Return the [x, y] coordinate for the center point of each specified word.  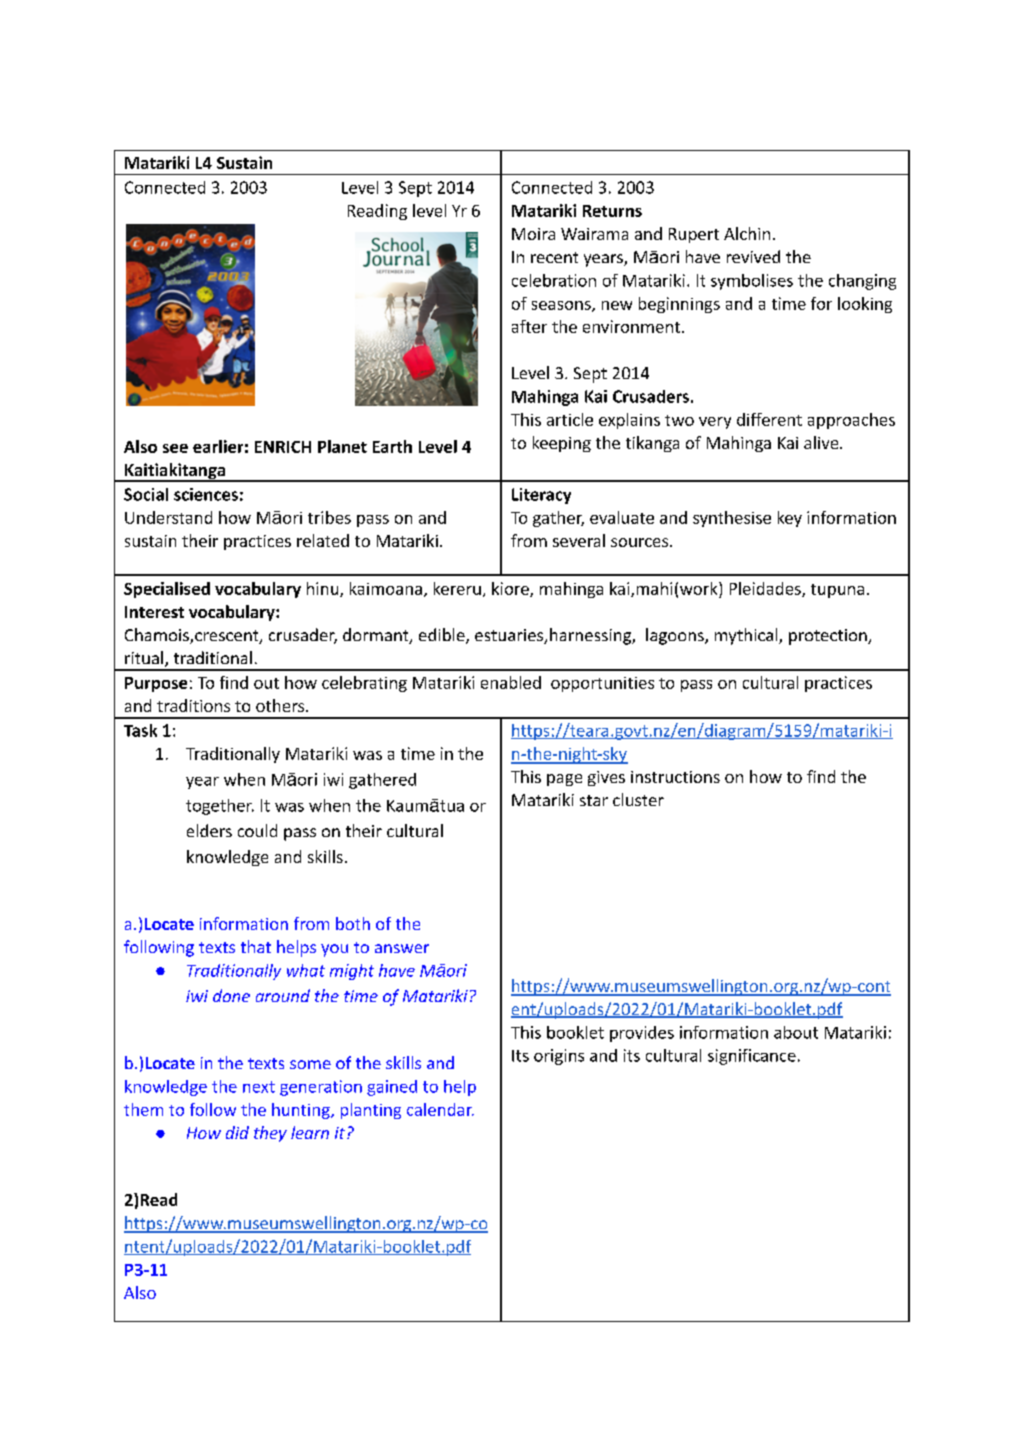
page [564, 780]
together [220, 807]
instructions [675, 777]
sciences [206, 494]
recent [554, 257]
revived [753, 256]
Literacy [541, 496]
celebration [554, 280]
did [237, 1132]
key [790, 519]
